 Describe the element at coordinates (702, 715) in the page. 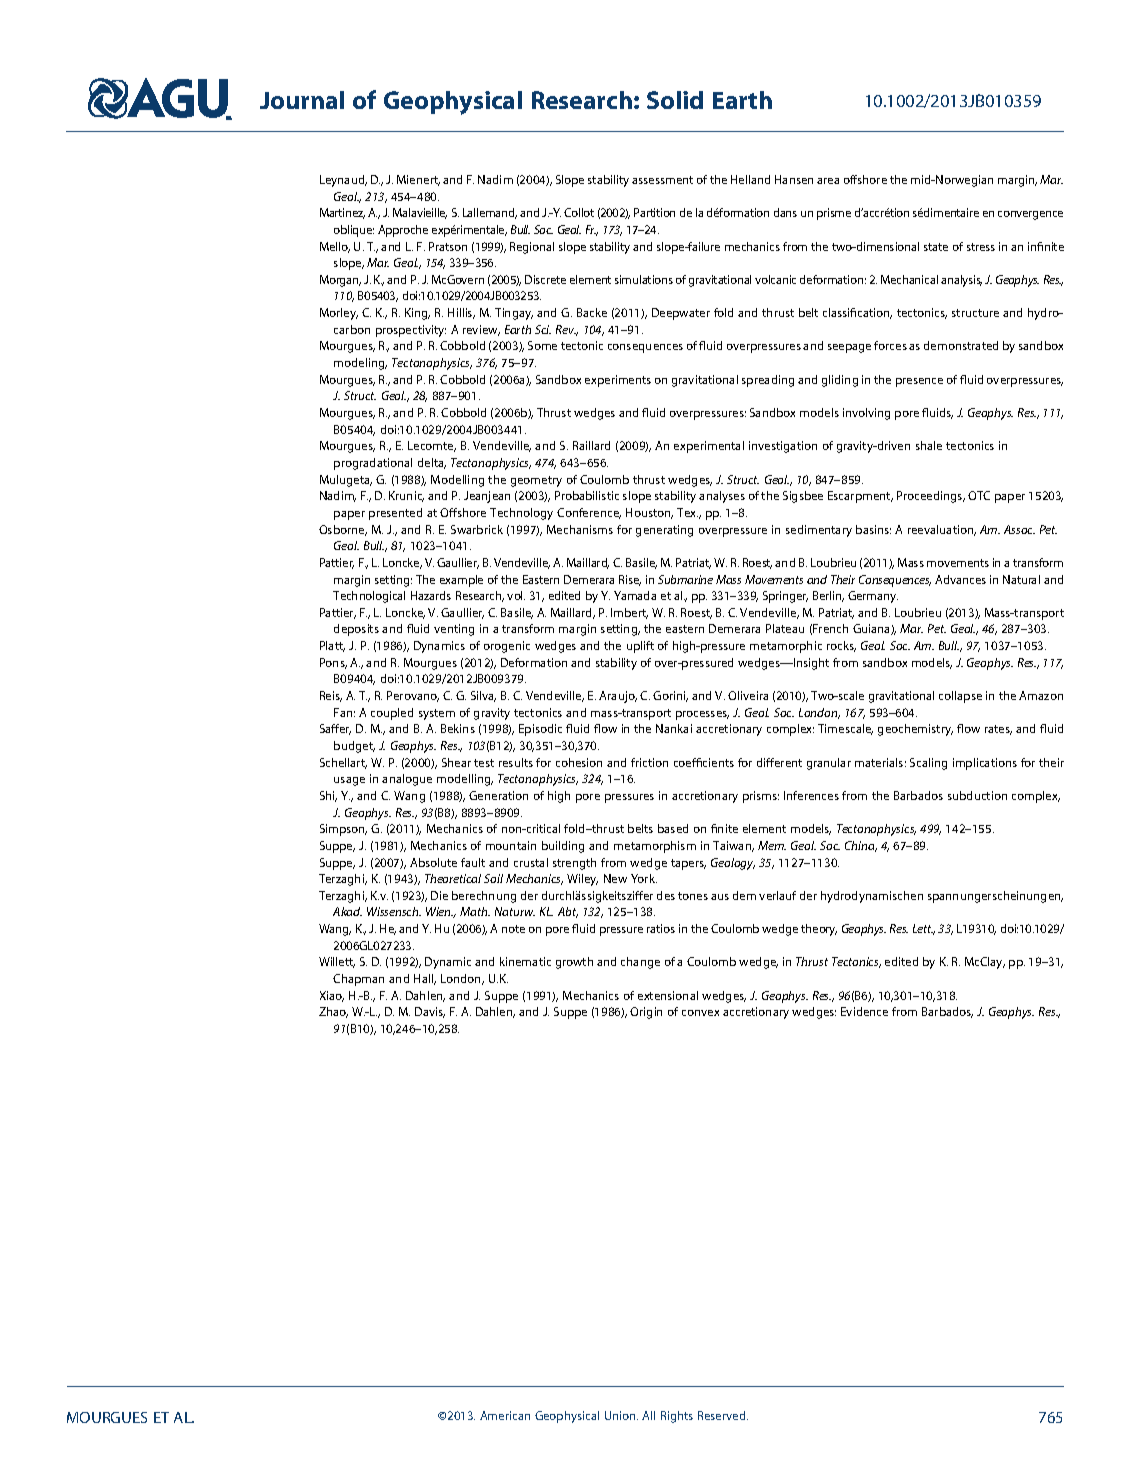

I see `processes` at that location.
